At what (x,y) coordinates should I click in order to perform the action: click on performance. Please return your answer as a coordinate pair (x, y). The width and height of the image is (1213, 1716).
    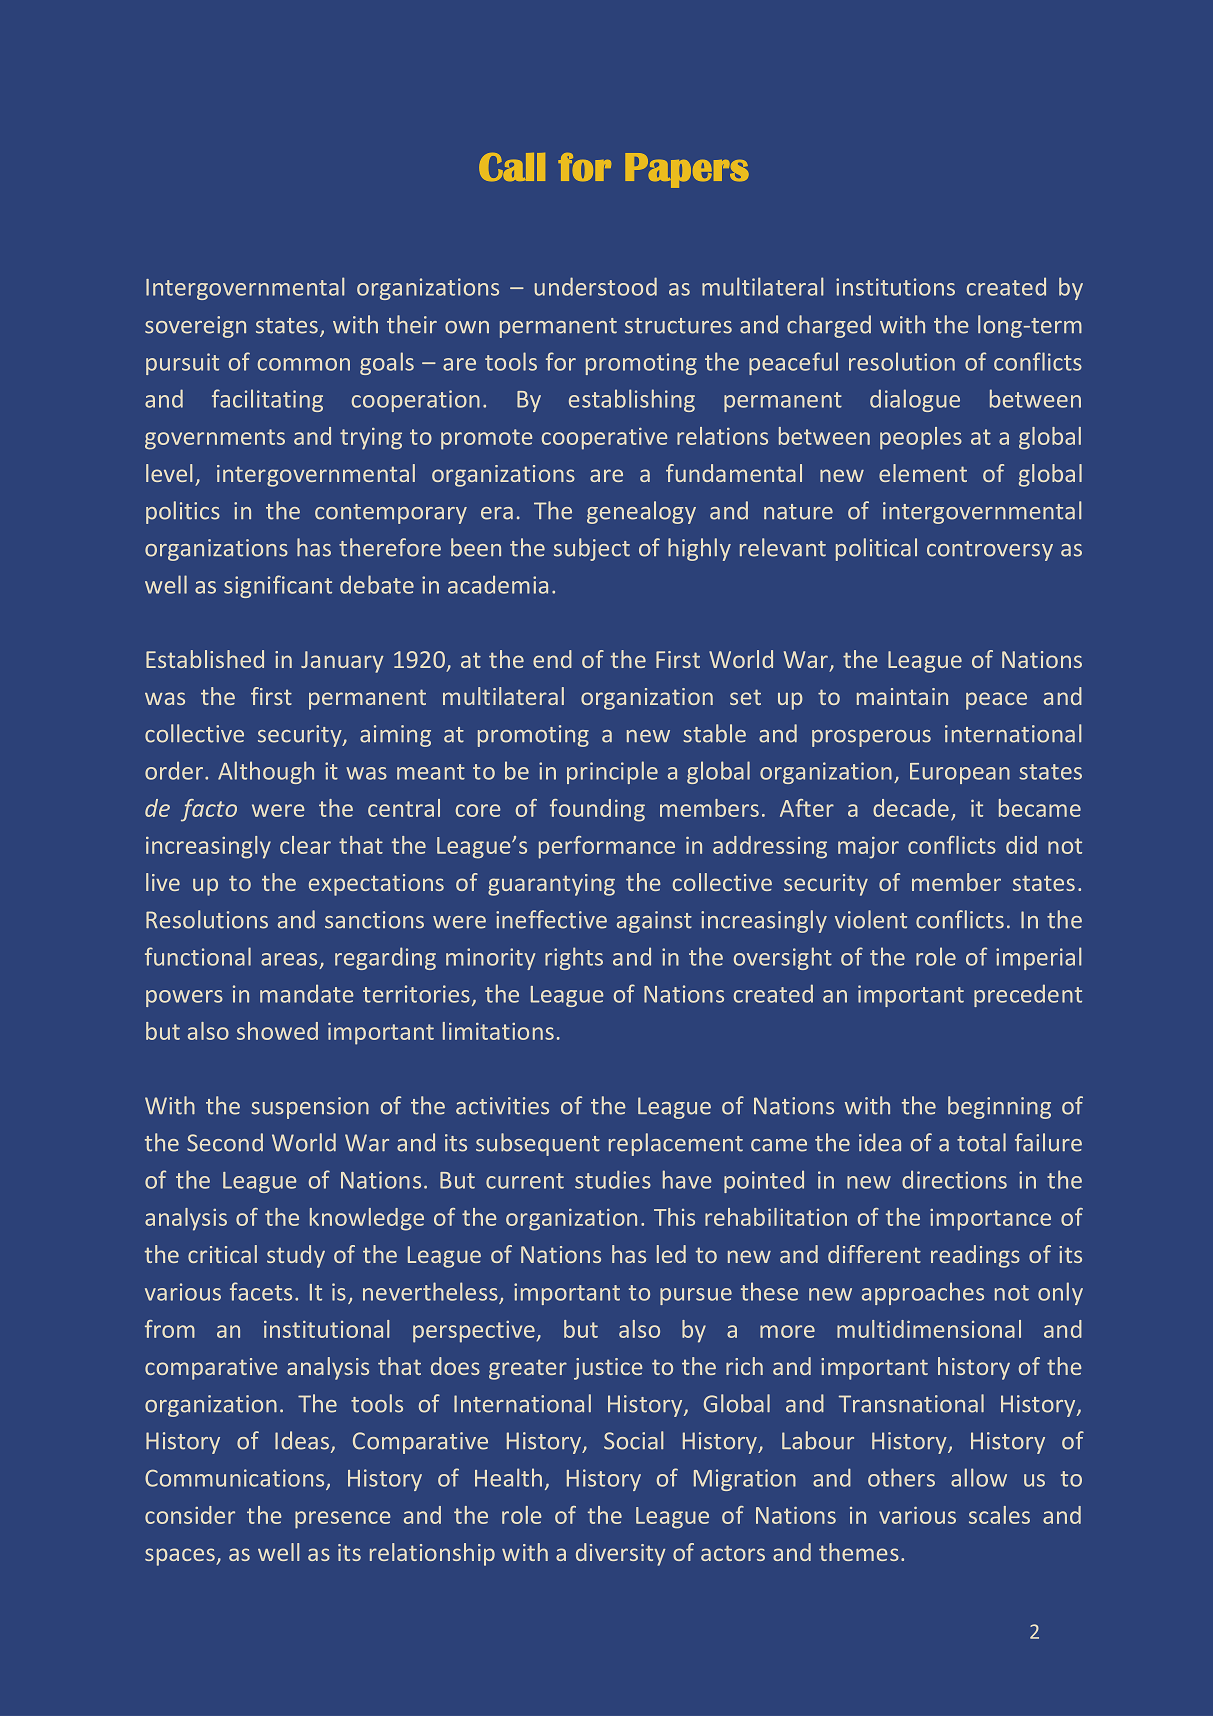
    Looking at the image, I should click on (607, 847).
